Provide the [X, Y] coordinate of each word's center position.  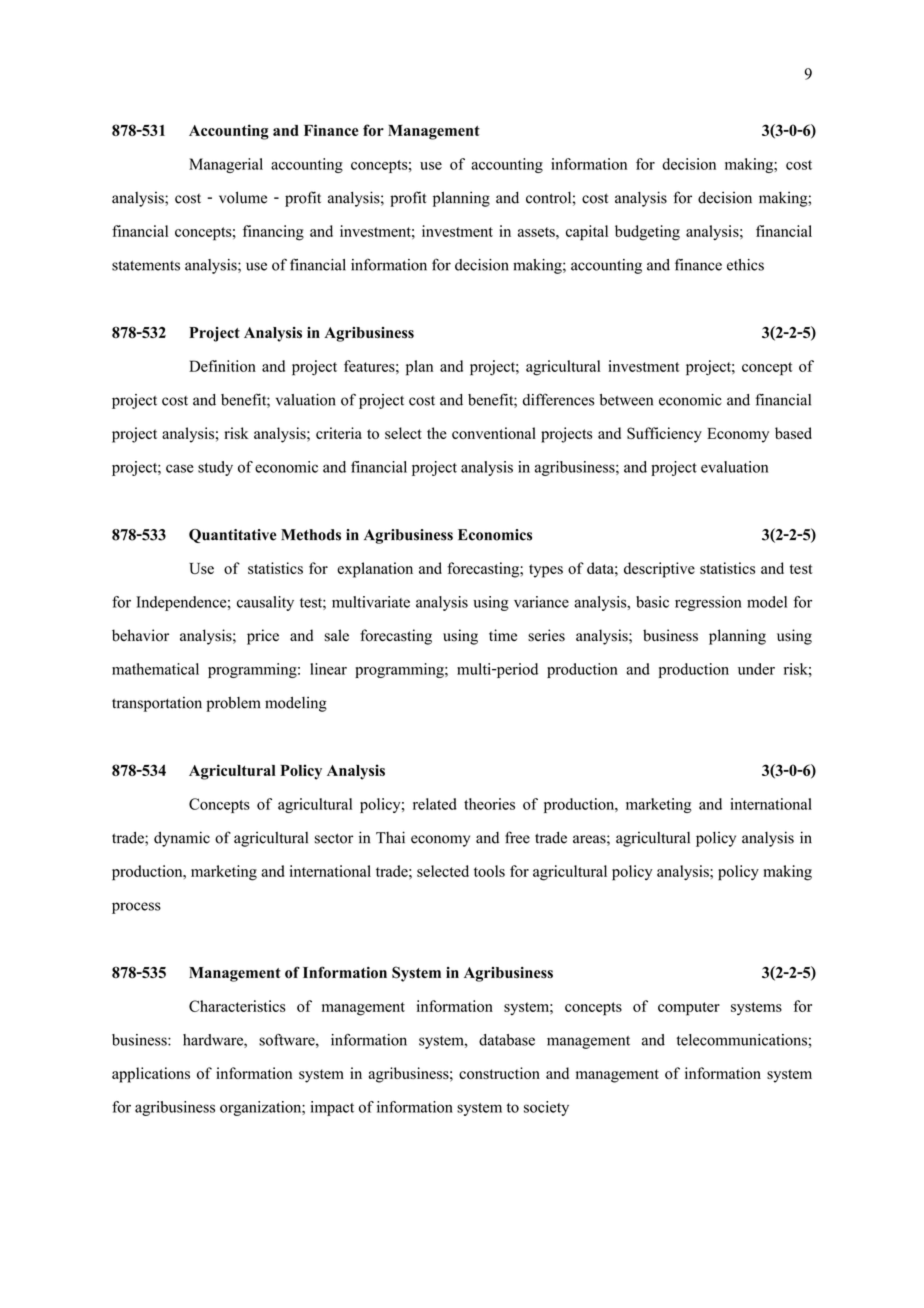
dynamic [182, 839]
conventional [494, 433]
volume [243, 197]
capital [587, 233]
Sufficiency [664, 435]
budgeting [647, 233]
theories [489, 804]
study [215, 468]
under [756, 669]
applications [151, 1075]
